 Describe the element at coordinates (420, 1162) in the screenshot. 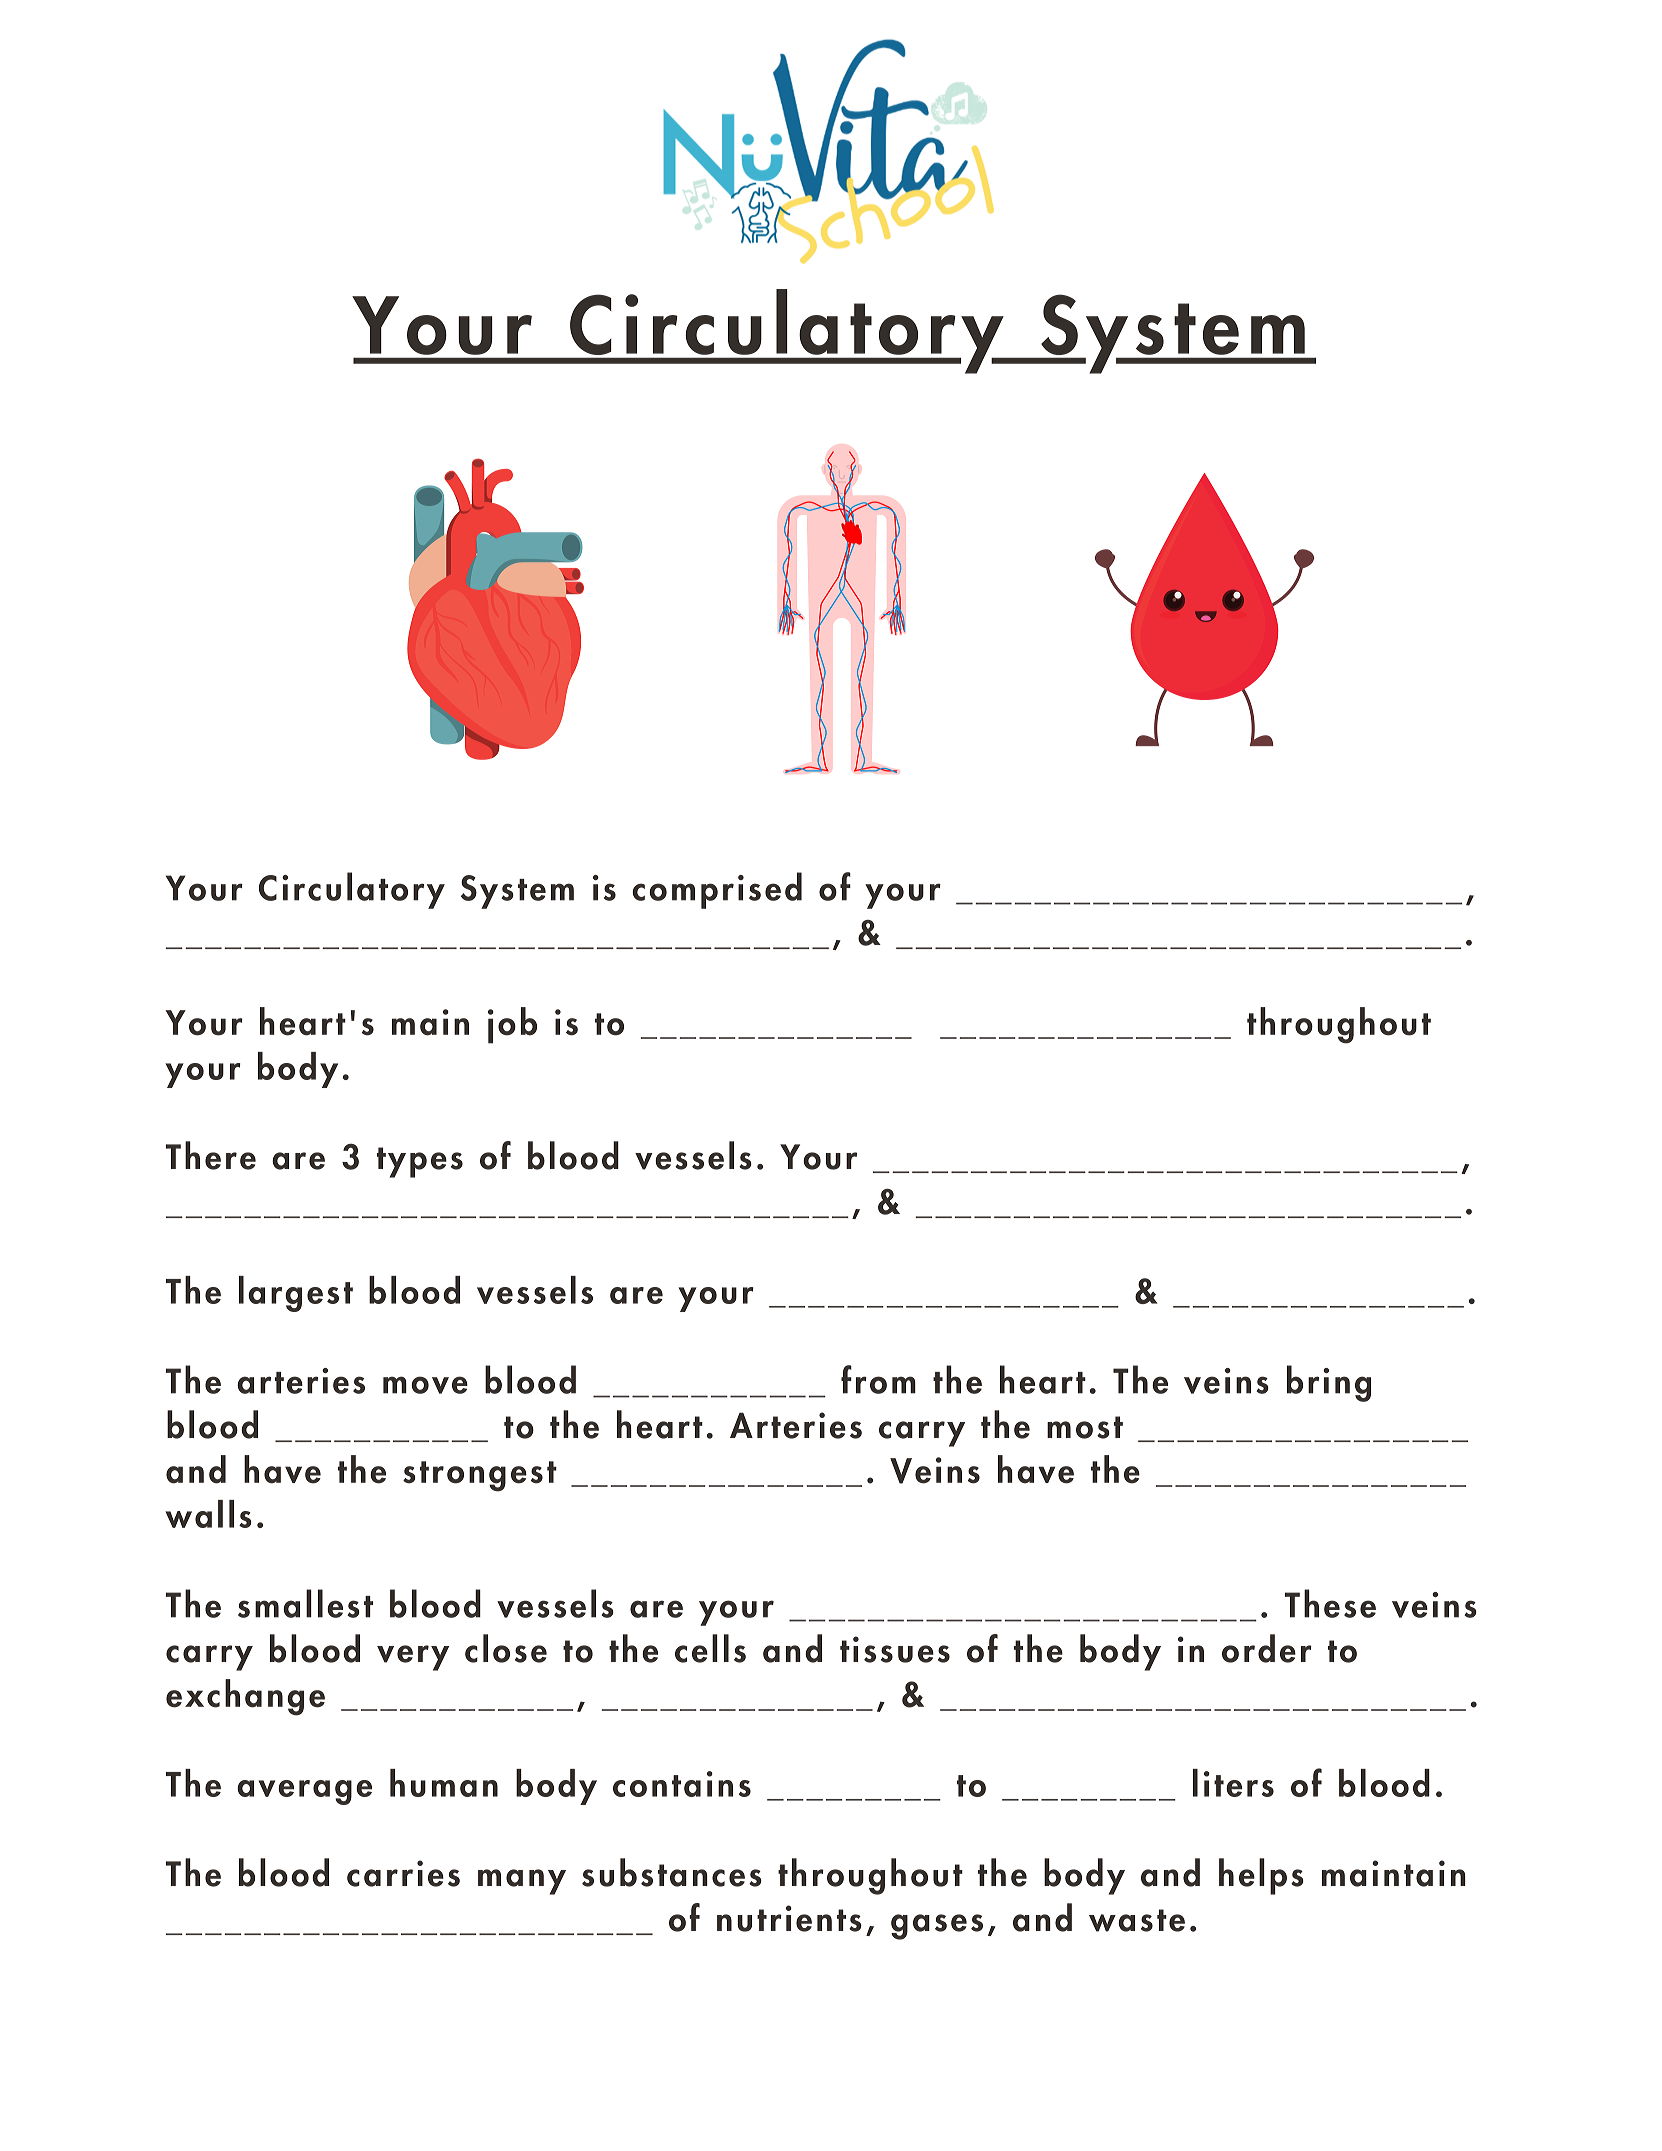

I see `types` at that location.
